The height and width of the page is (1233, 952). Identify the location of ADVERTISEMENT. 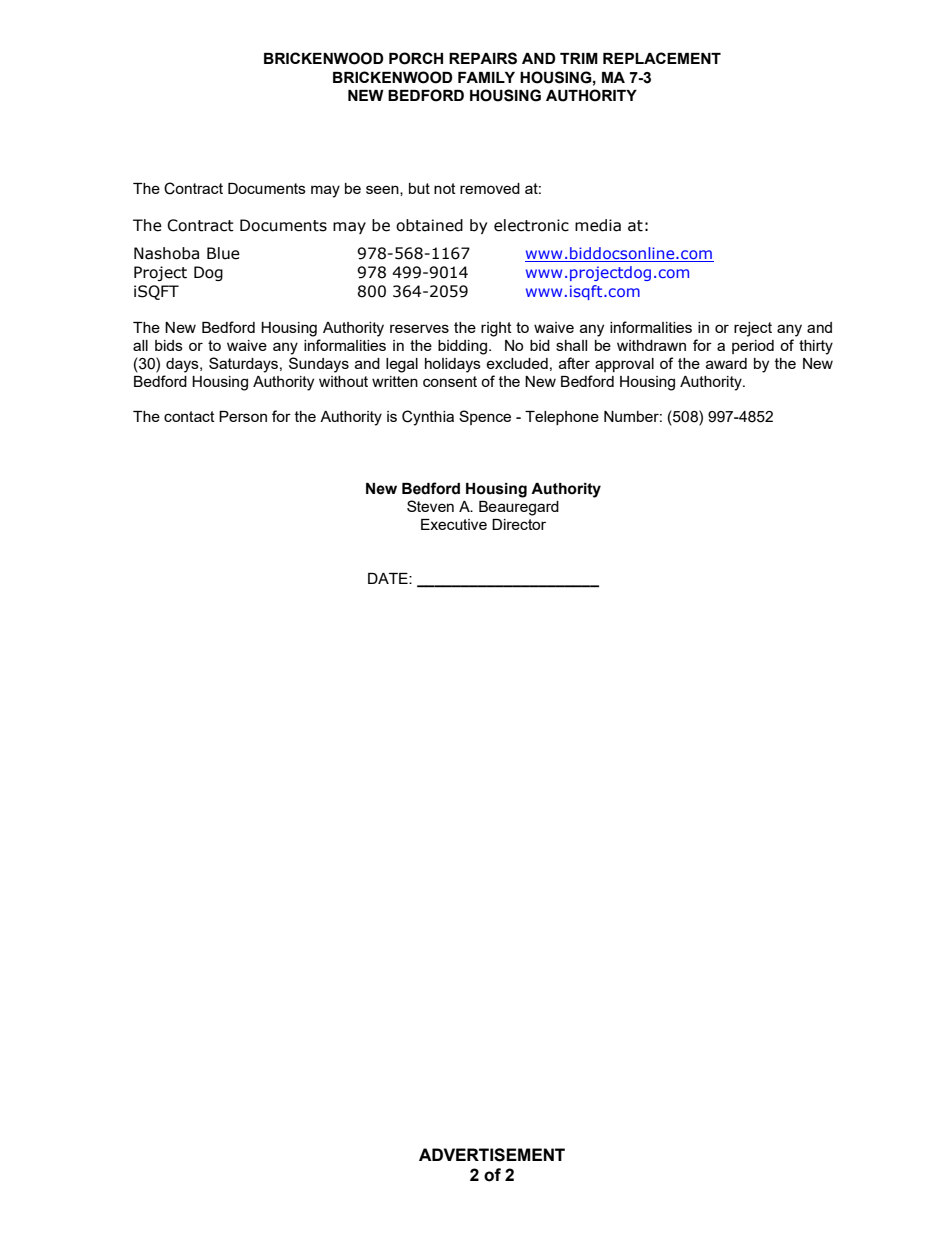
(492, 1155).
